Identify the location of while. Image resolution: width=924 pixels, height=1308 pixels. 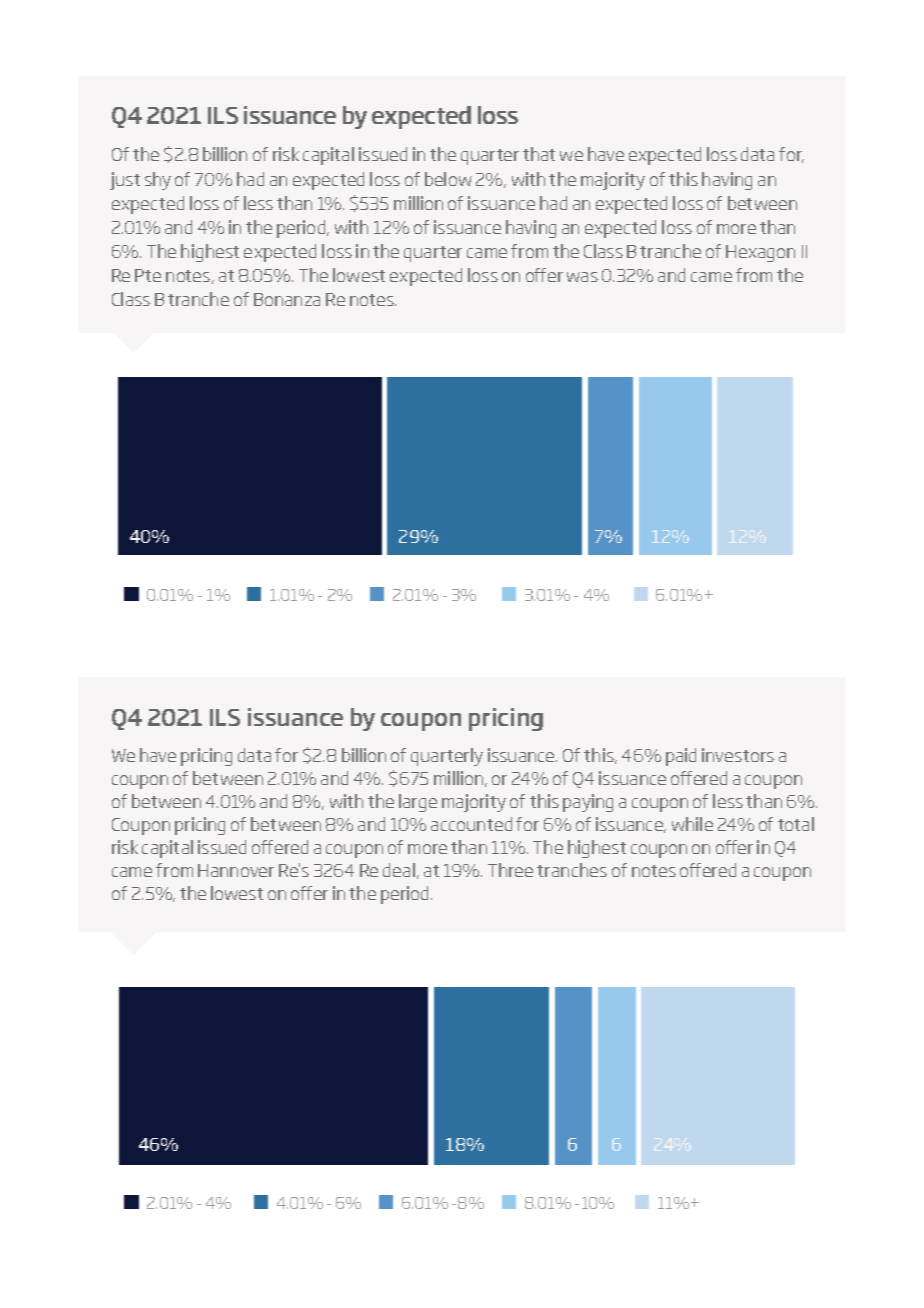
(692, 824).
